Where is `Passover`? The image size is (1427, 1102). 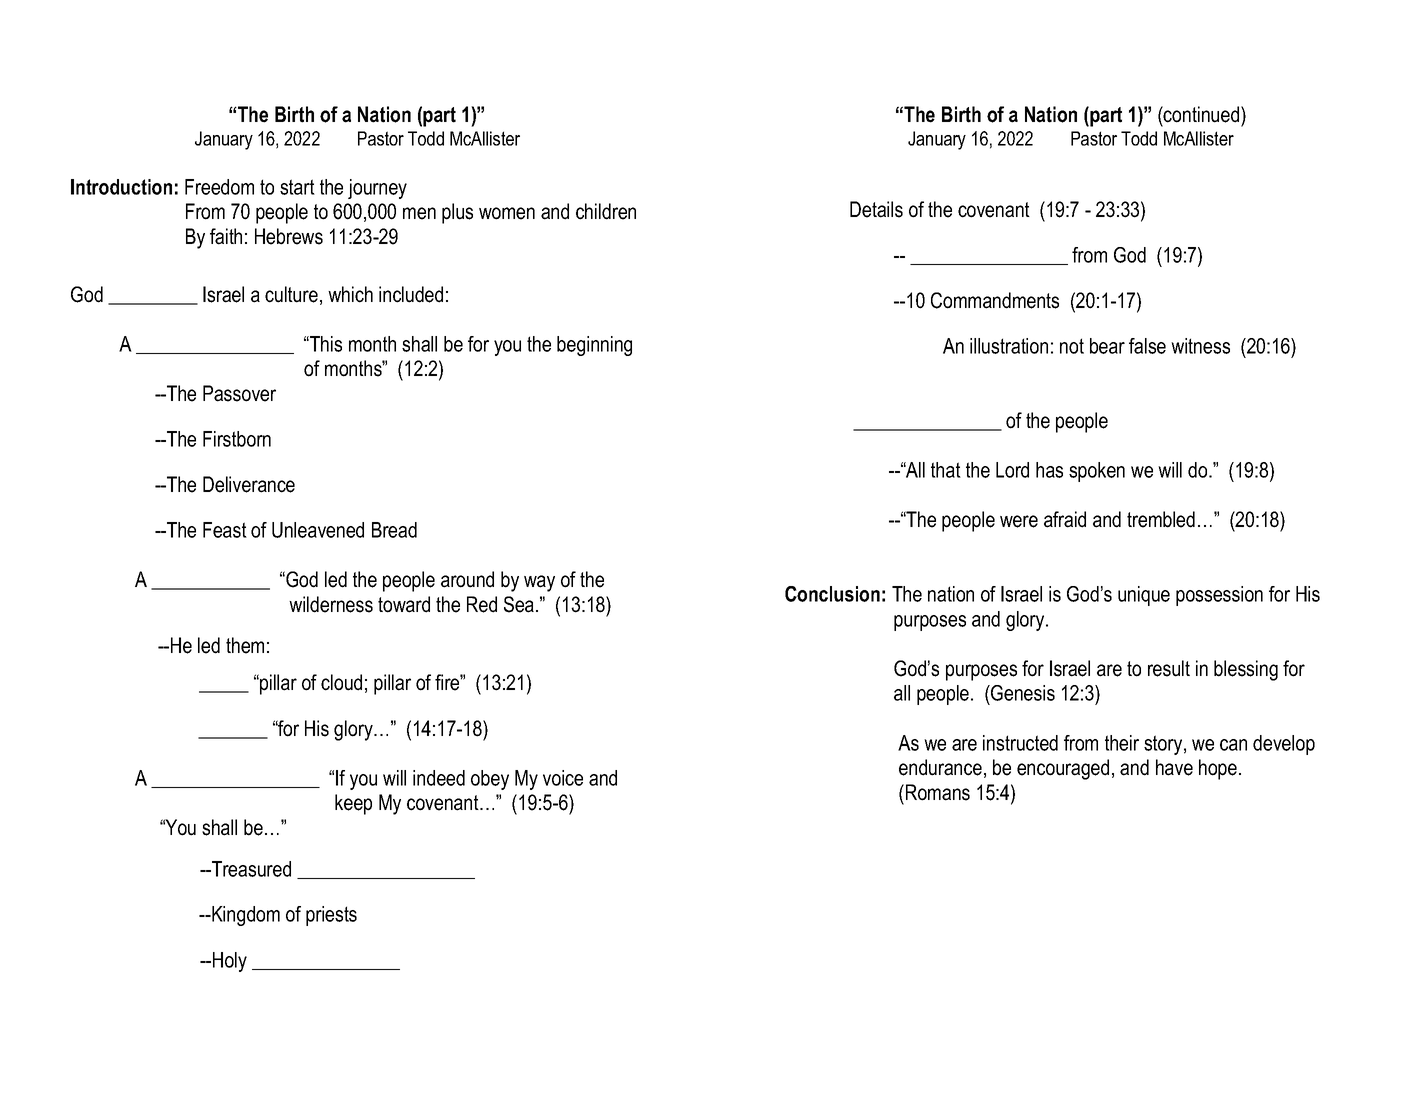
Passover is located at coordinates (239, 393).
